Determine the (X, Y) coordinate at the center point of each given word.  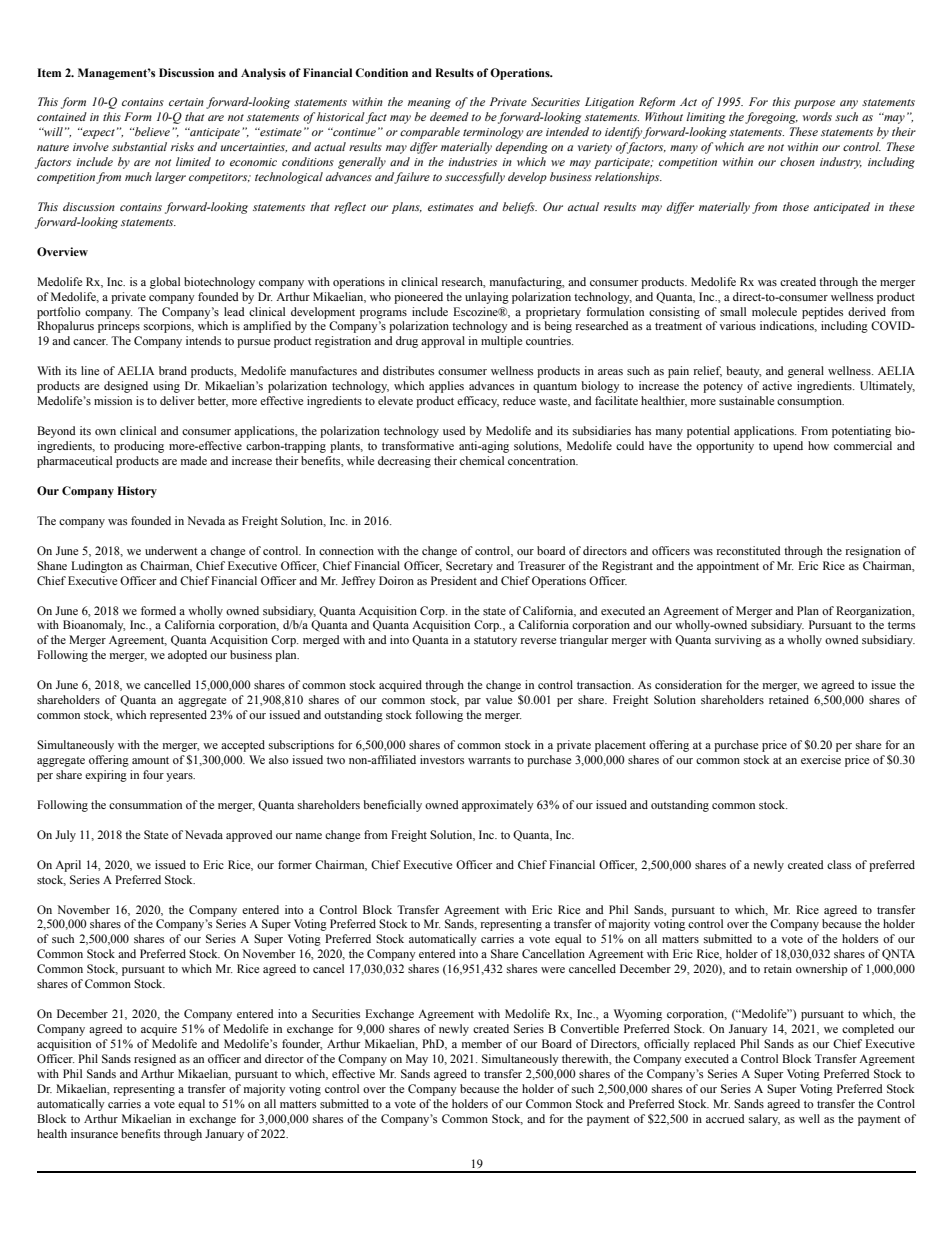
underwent (171, 550)
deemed (449, 116)
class (839, 864)
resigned (155, 1060)
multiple (501, 342)
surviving (738, 641)
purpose (814, 104)
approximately (498, 806)
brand (173, 370)
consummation (145, 804)
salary (764, 1120)
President (454, 580)
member (482, 1043)
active (777, 385)
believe (151, 131)
